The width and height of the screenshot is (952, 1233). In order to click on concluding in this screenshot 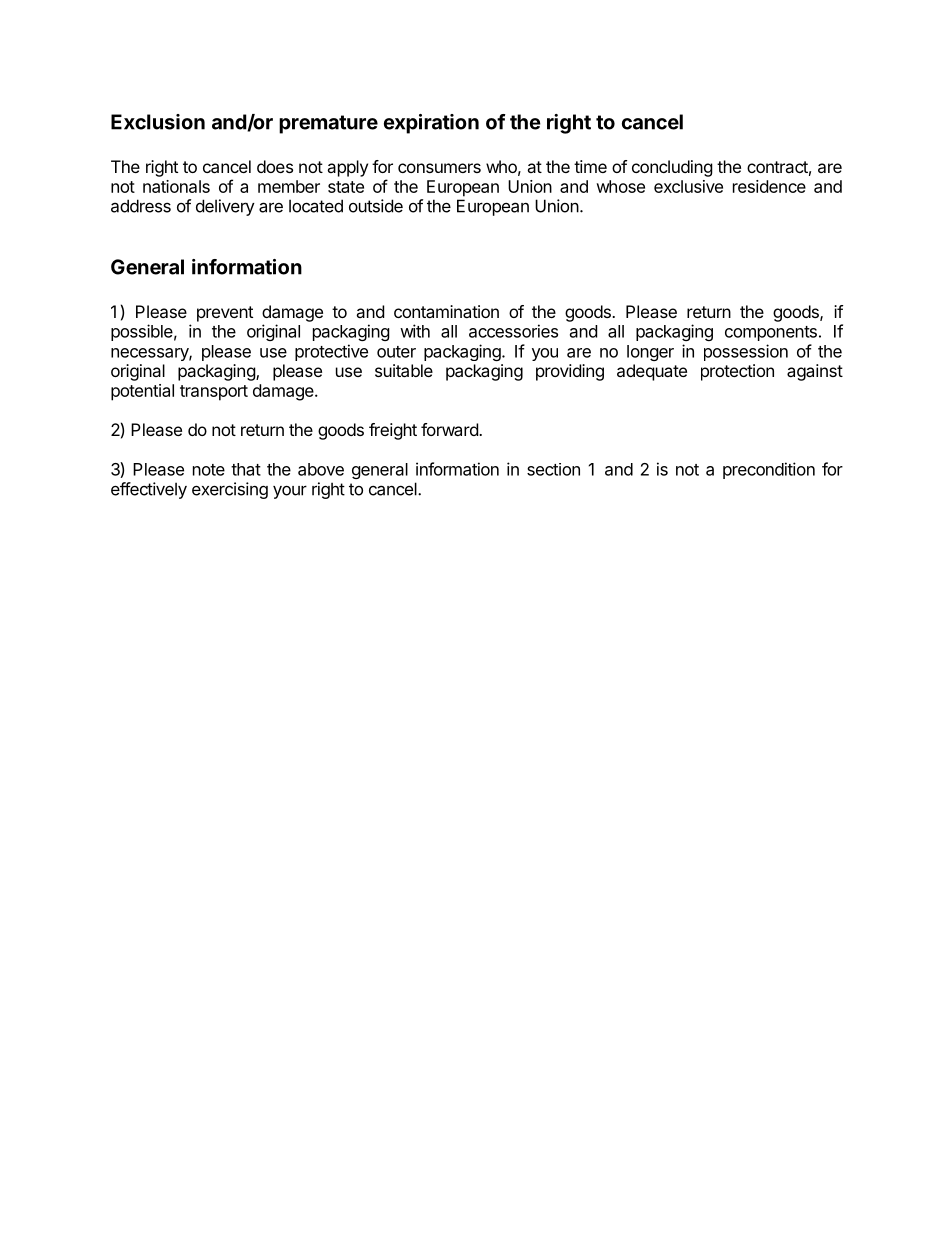, I will do `click(672, 168)`.
